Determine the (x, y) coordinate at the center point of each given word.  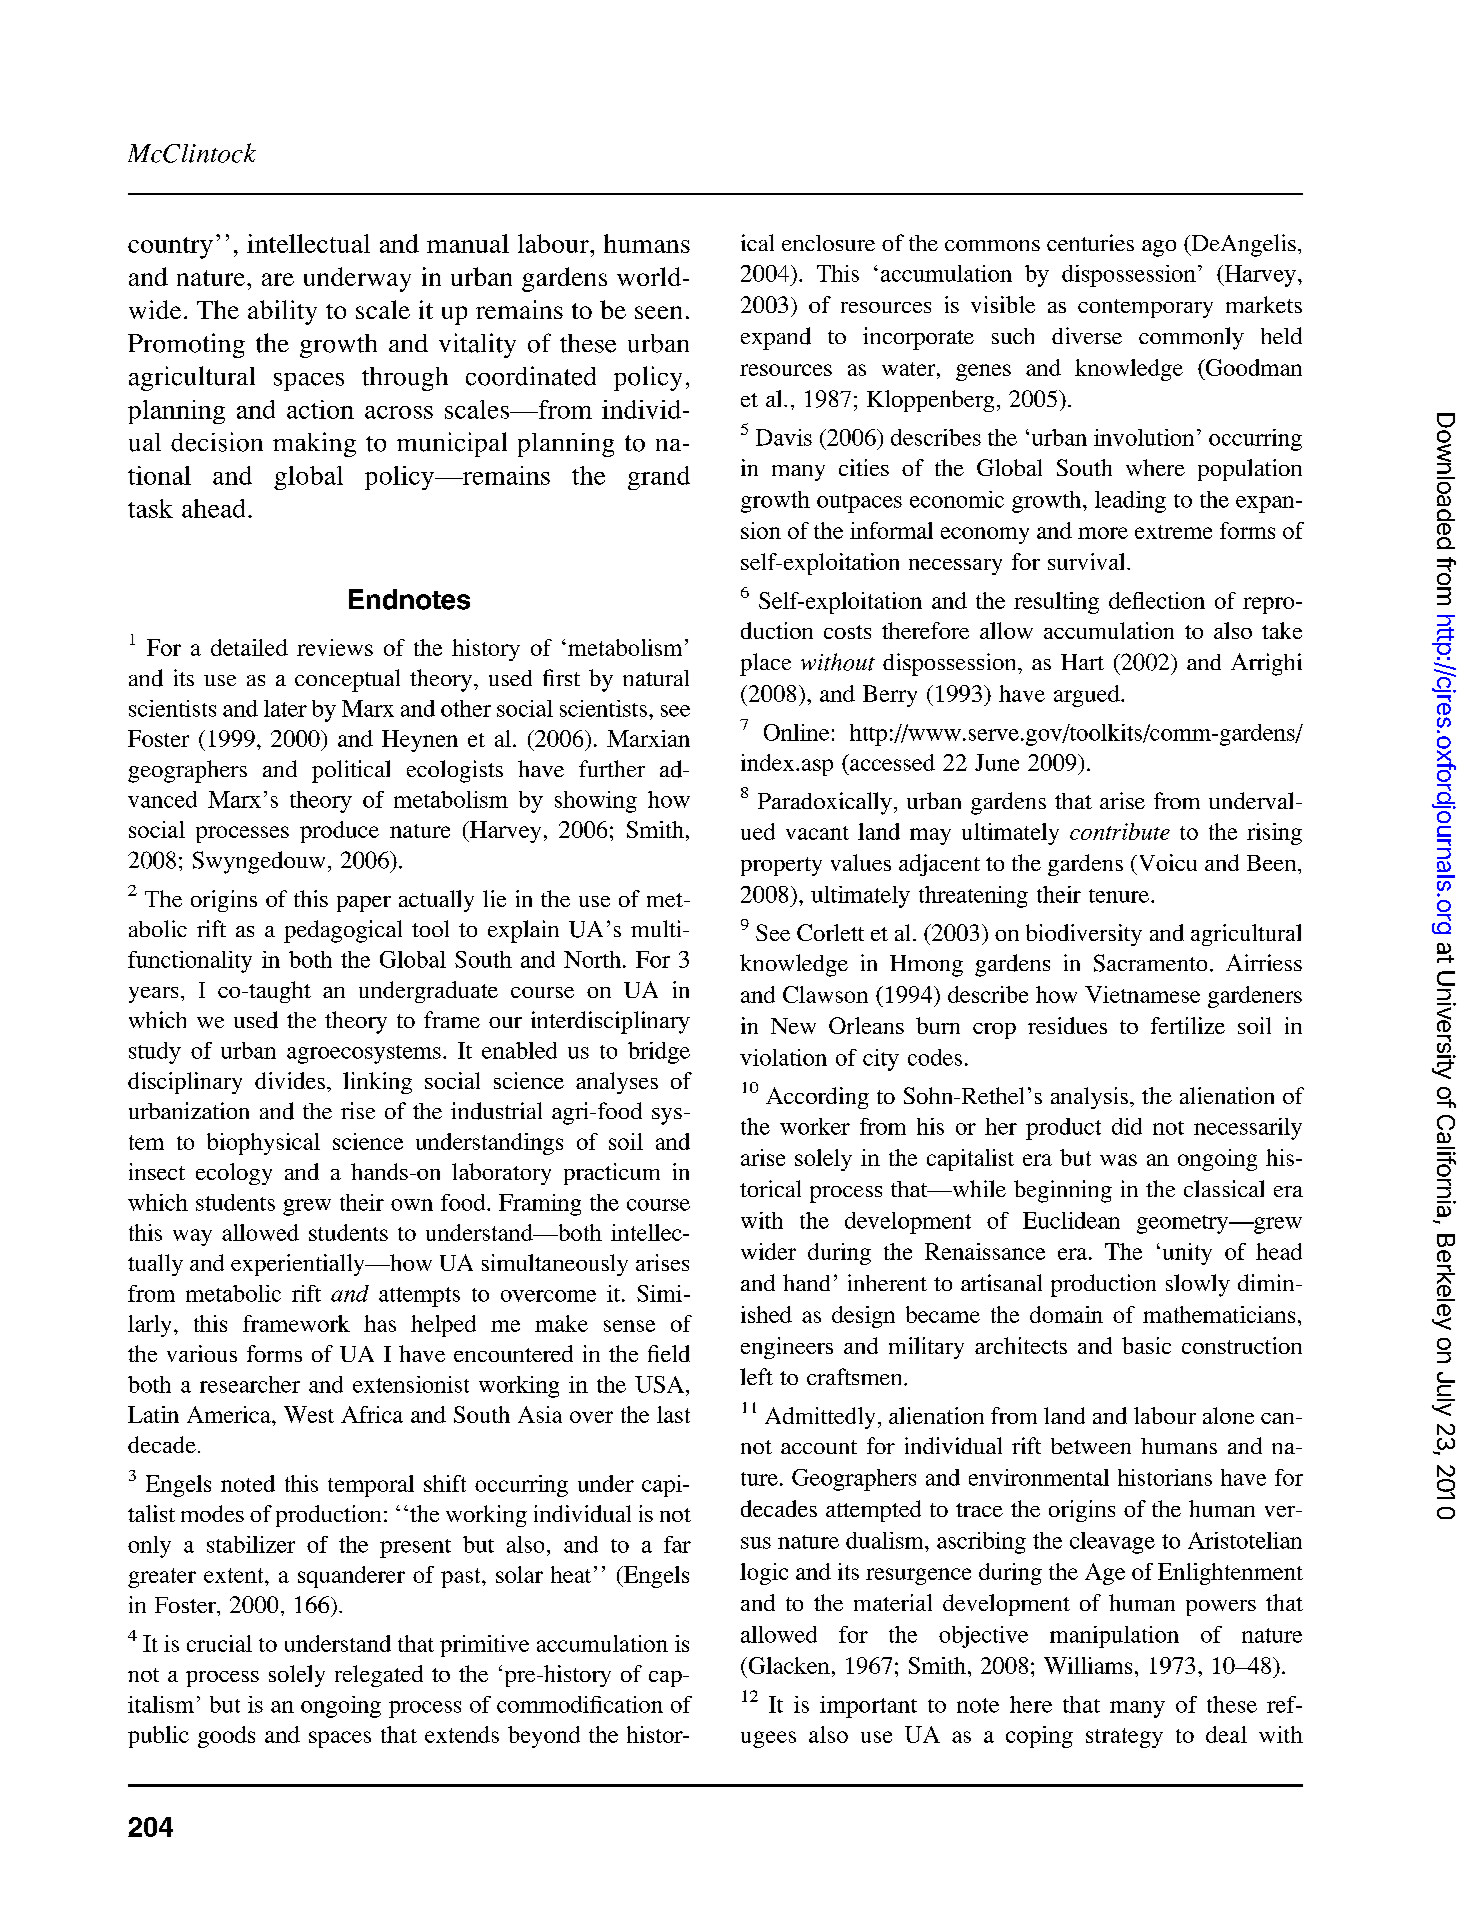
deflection (1157, 600)
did (1127, 1126)
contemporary (1145, 308)
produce (339, 832)
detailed (249, 647)
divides (290, 1080)
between (1091, 1446)
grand (659, 478)
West (309, 1414)
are (278, 279)
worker (815, 1126)
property (781, 866)
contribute (1120, 831)
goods (226, 1737)
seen (658, 312)
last (673, 1414)
